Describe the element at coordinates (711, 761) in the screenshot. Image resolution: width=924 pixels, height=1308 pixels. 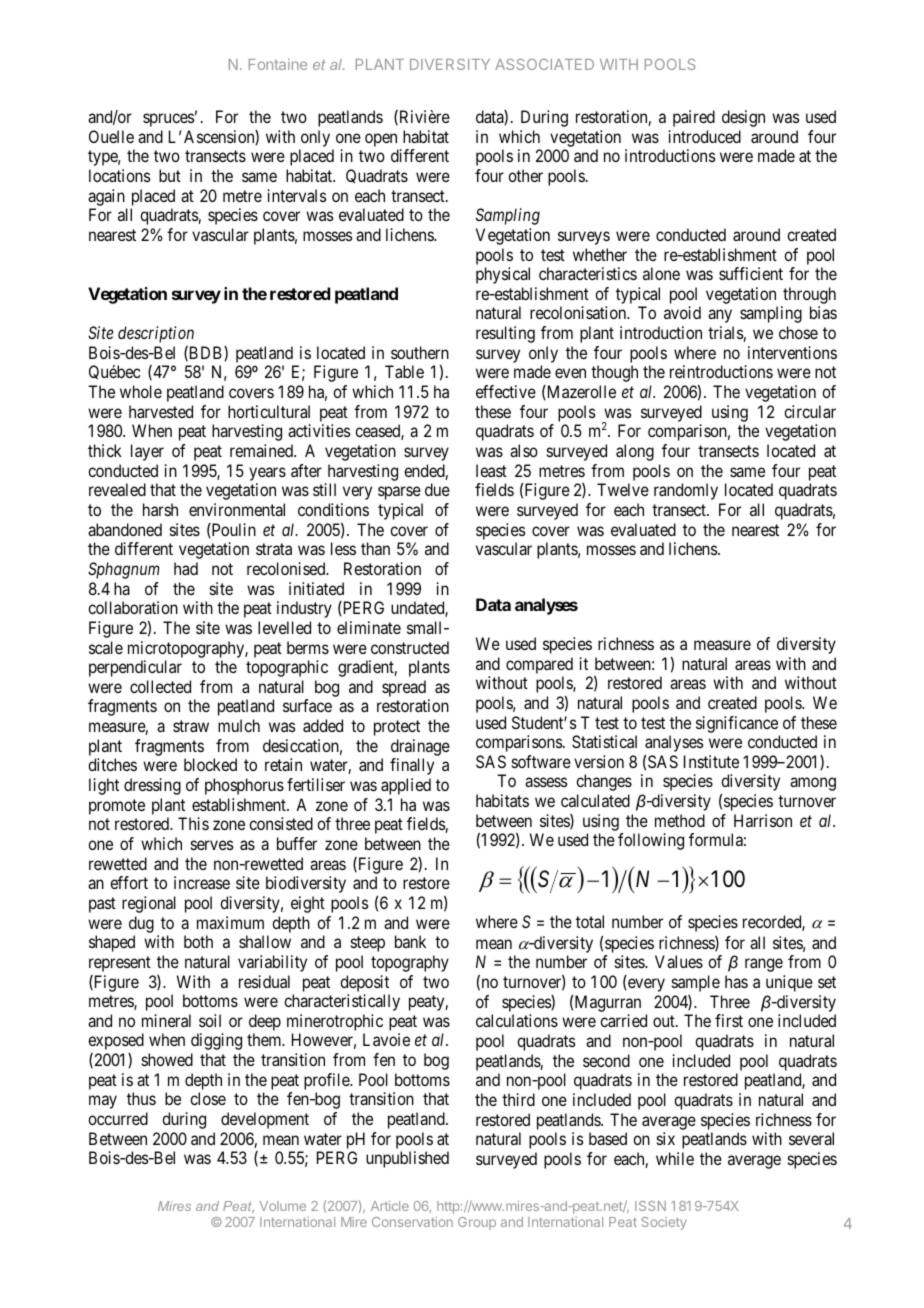
I see `Institute` at that location.
